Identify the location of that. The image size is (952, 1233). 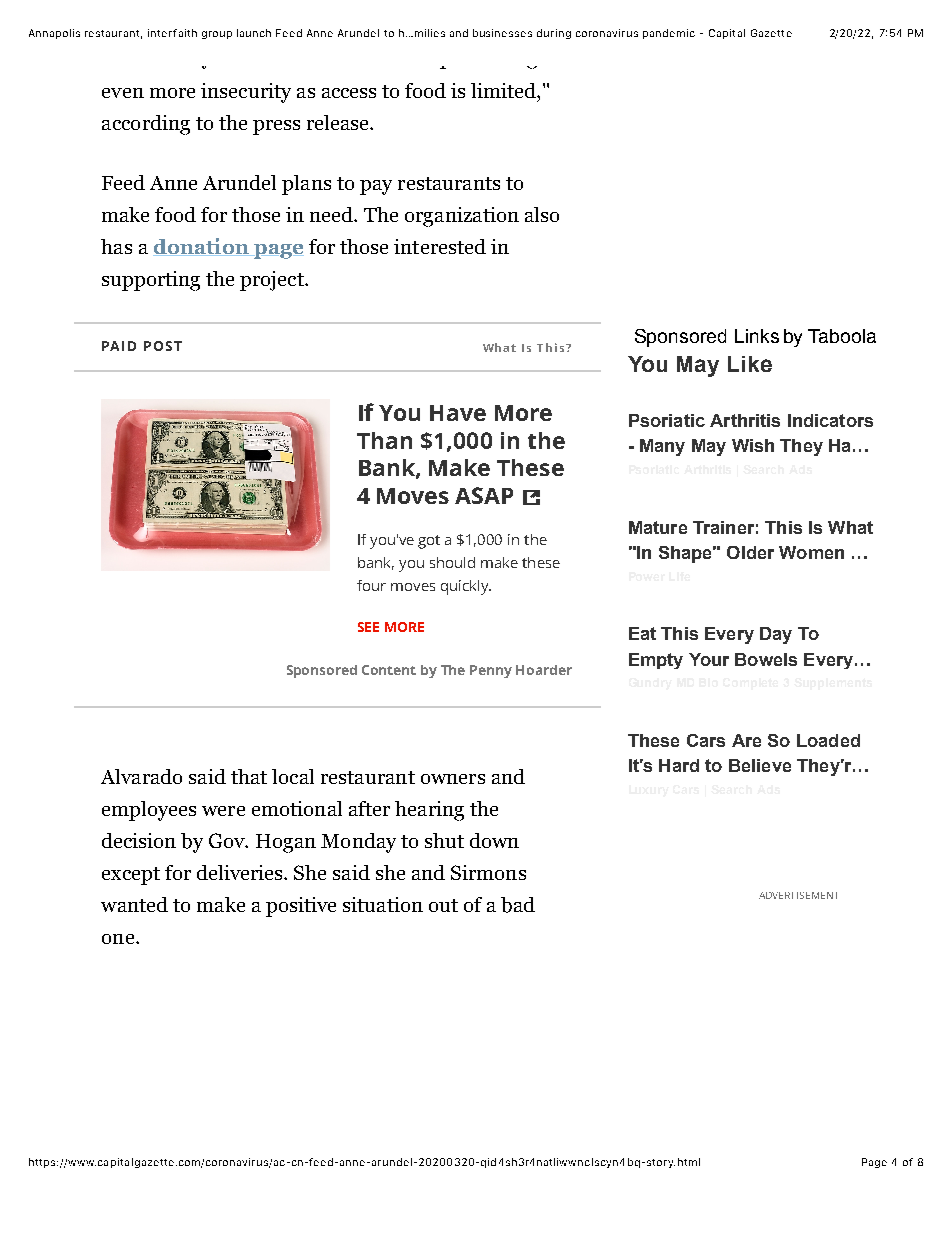
(249, 776).
